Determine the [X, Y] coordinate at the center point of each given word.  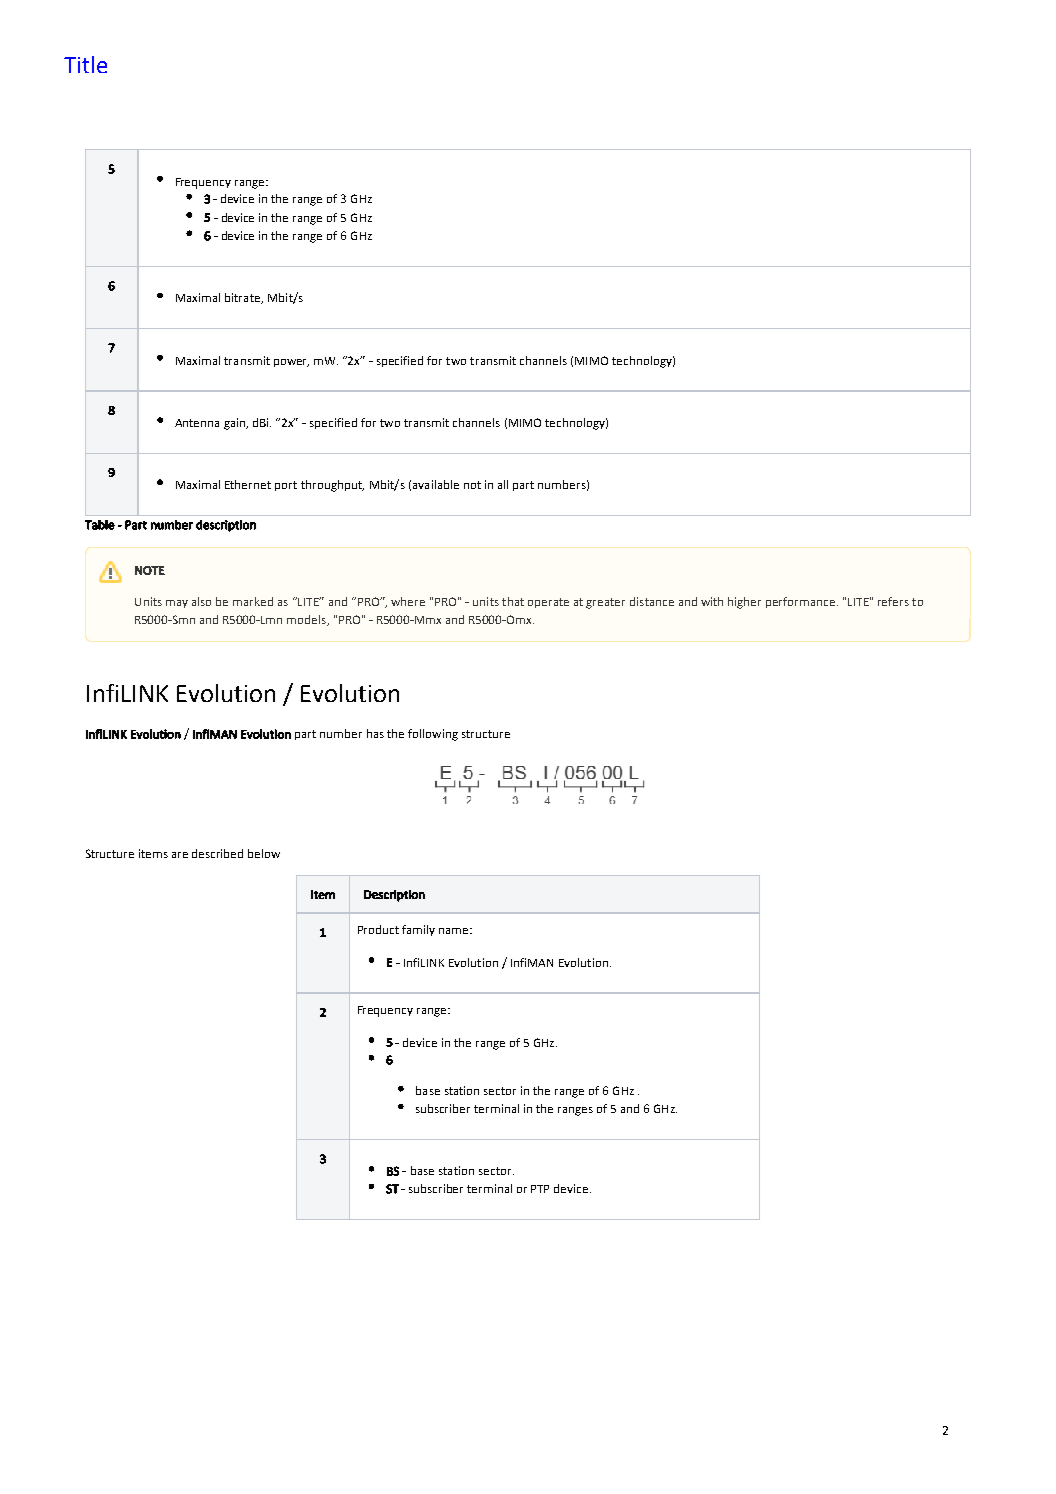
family [418, 930]
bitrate [244, 298]
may [177, 604]
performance [802, 602]
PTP [540, 1189]
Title [85, 64]
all [503, 484]
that [513, 601]
